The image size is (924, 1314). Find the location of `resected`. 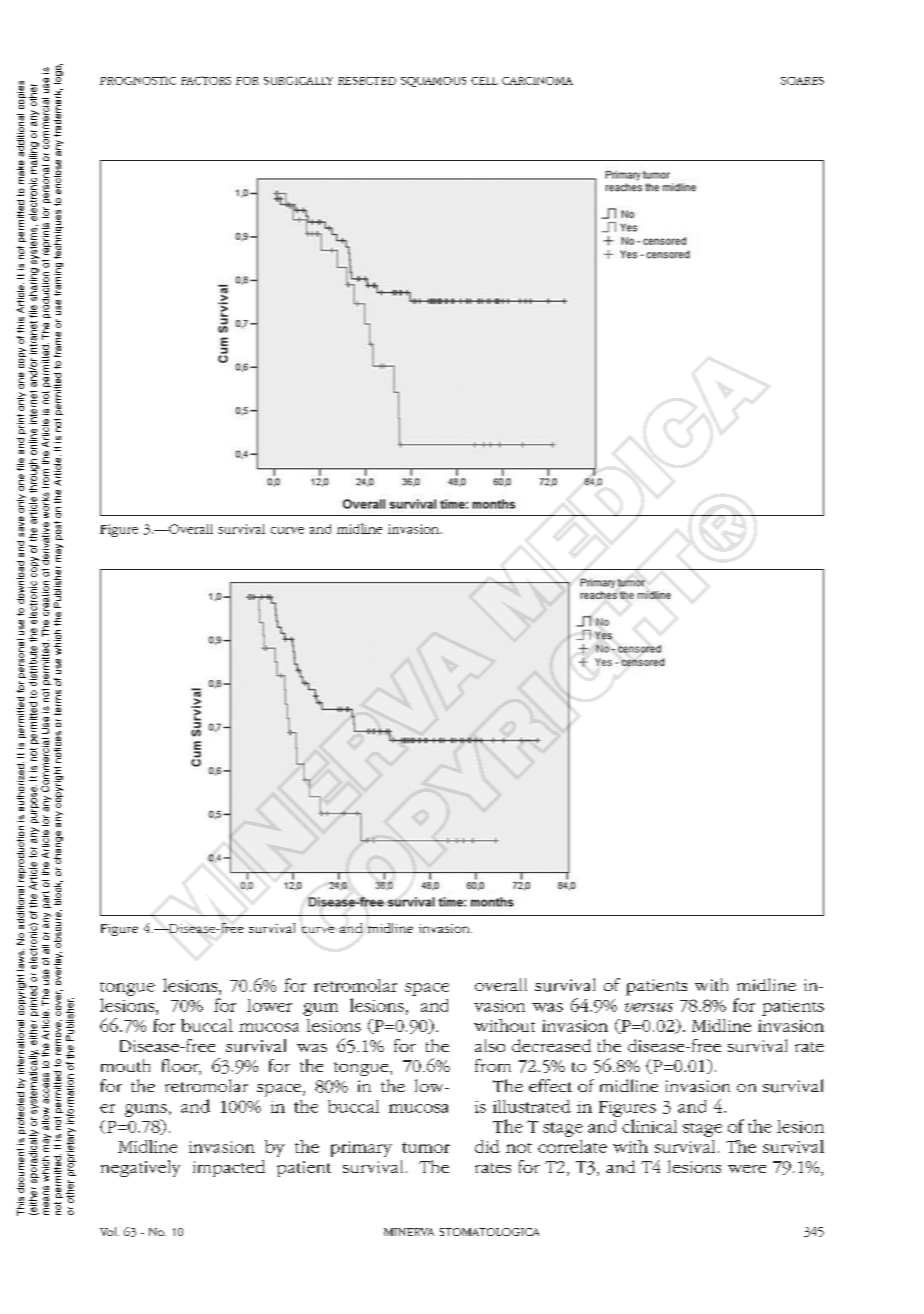

resected is located at coordinates (367, 81).
